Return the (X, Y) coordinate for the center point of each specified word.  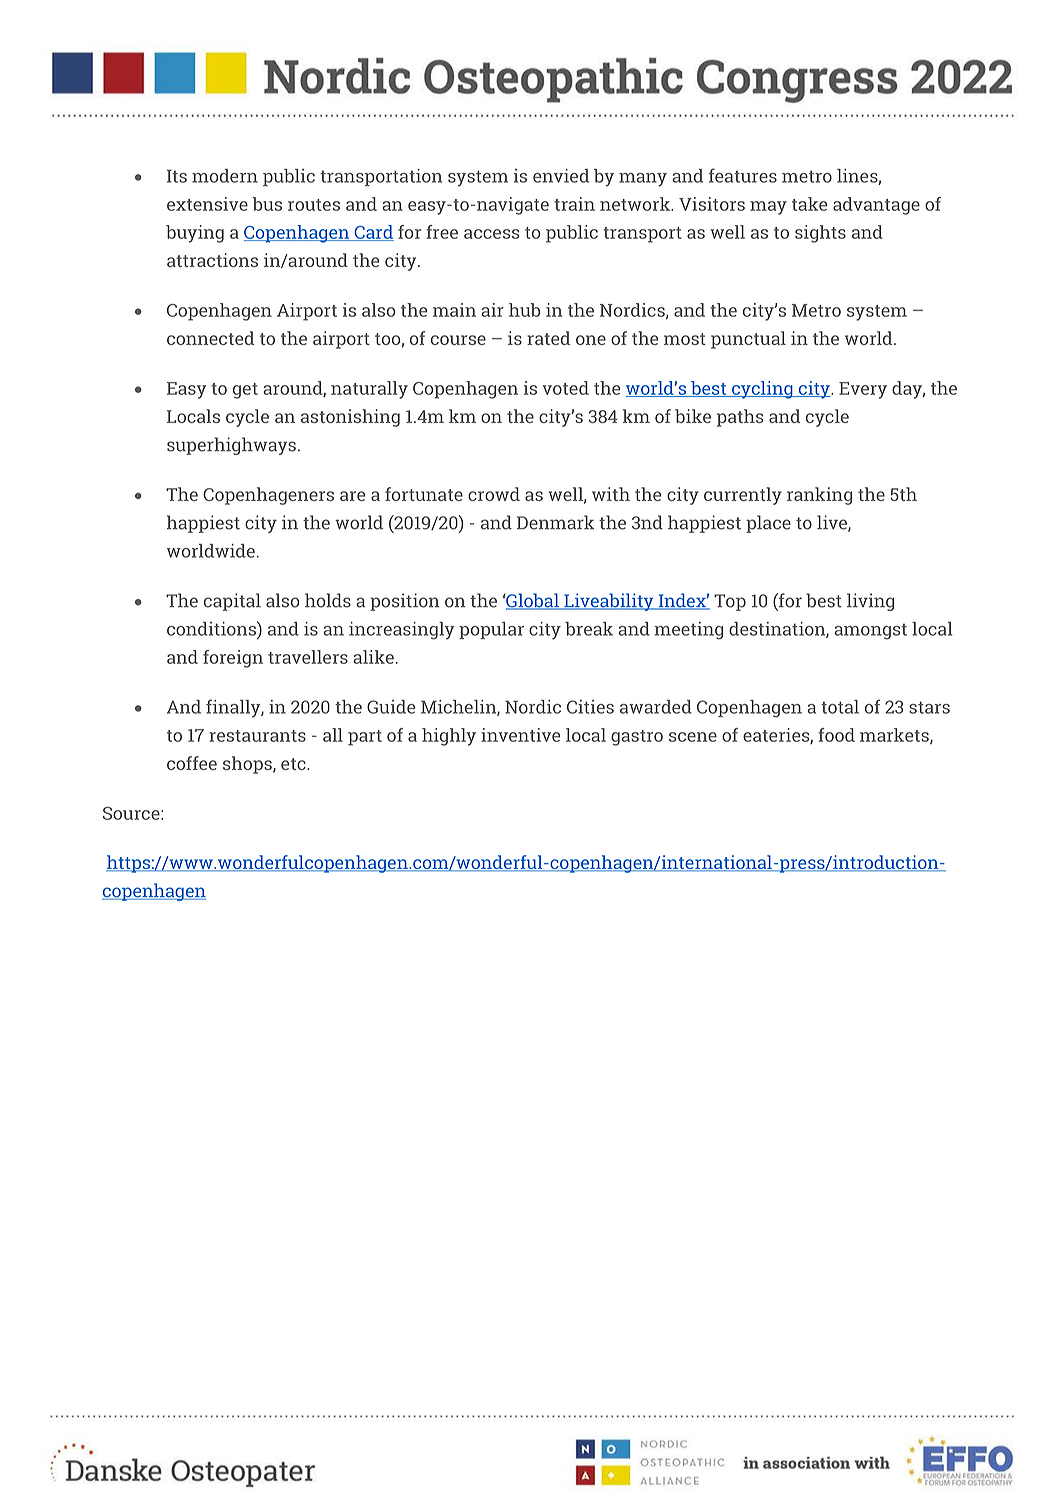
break (589, 629)
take (809, 204)
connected (210, 338)
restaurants (257, 736)
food (836, 735)
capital (232, 602)
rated (548, 338)
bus (267, 204)
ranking (819, 496)
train (574, 204)
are (352, 496)
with (611, 494)
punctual (748, 340)
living (870, 602)
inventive (520, 735)
